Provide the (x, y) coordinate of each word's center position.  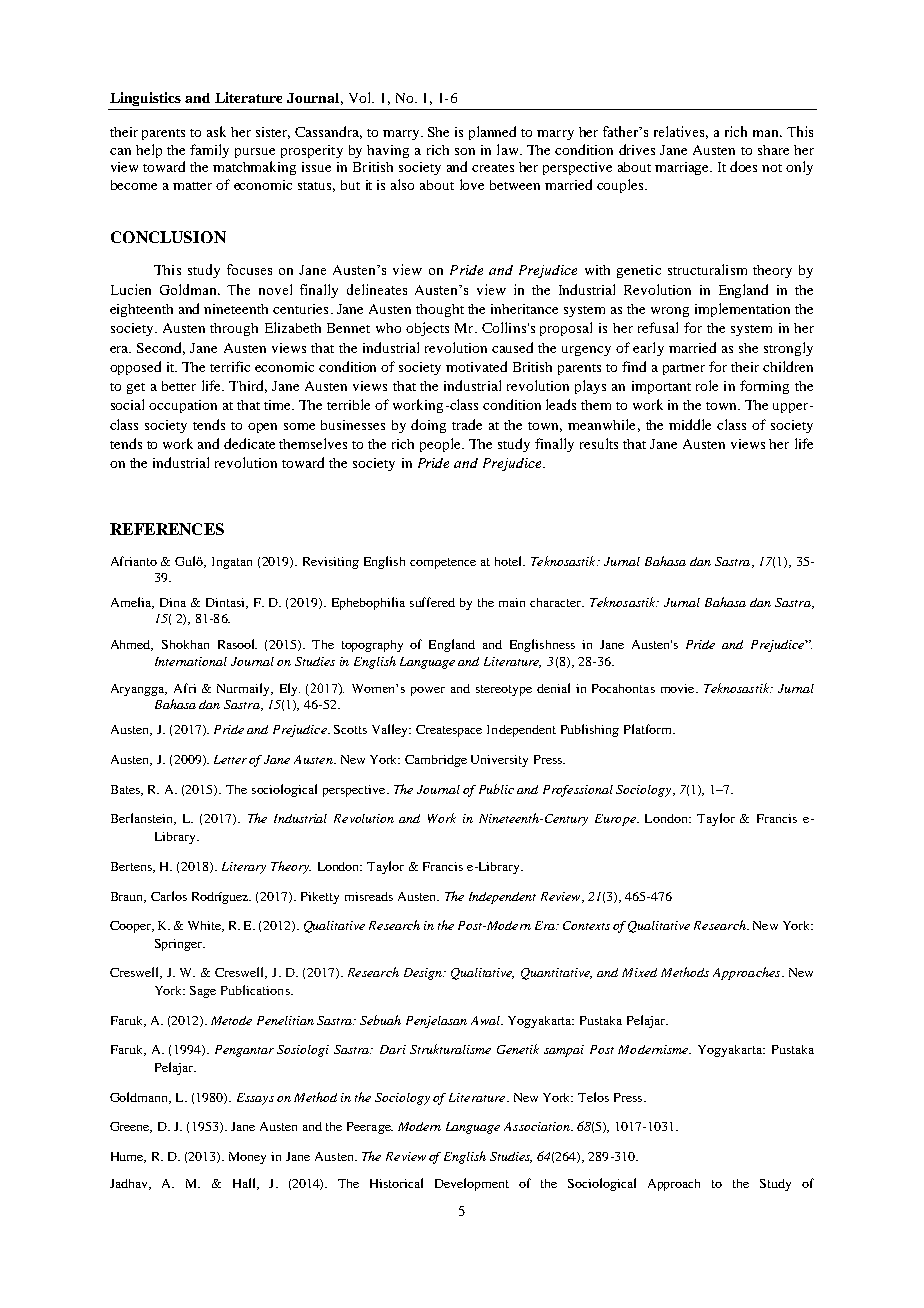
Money (247, 1158)
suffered (432, 602)
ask (216, 131)
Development (472, 1184)
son (465, 151)
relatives (681, 132)
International (191, 661)
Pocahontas (623, 688)
